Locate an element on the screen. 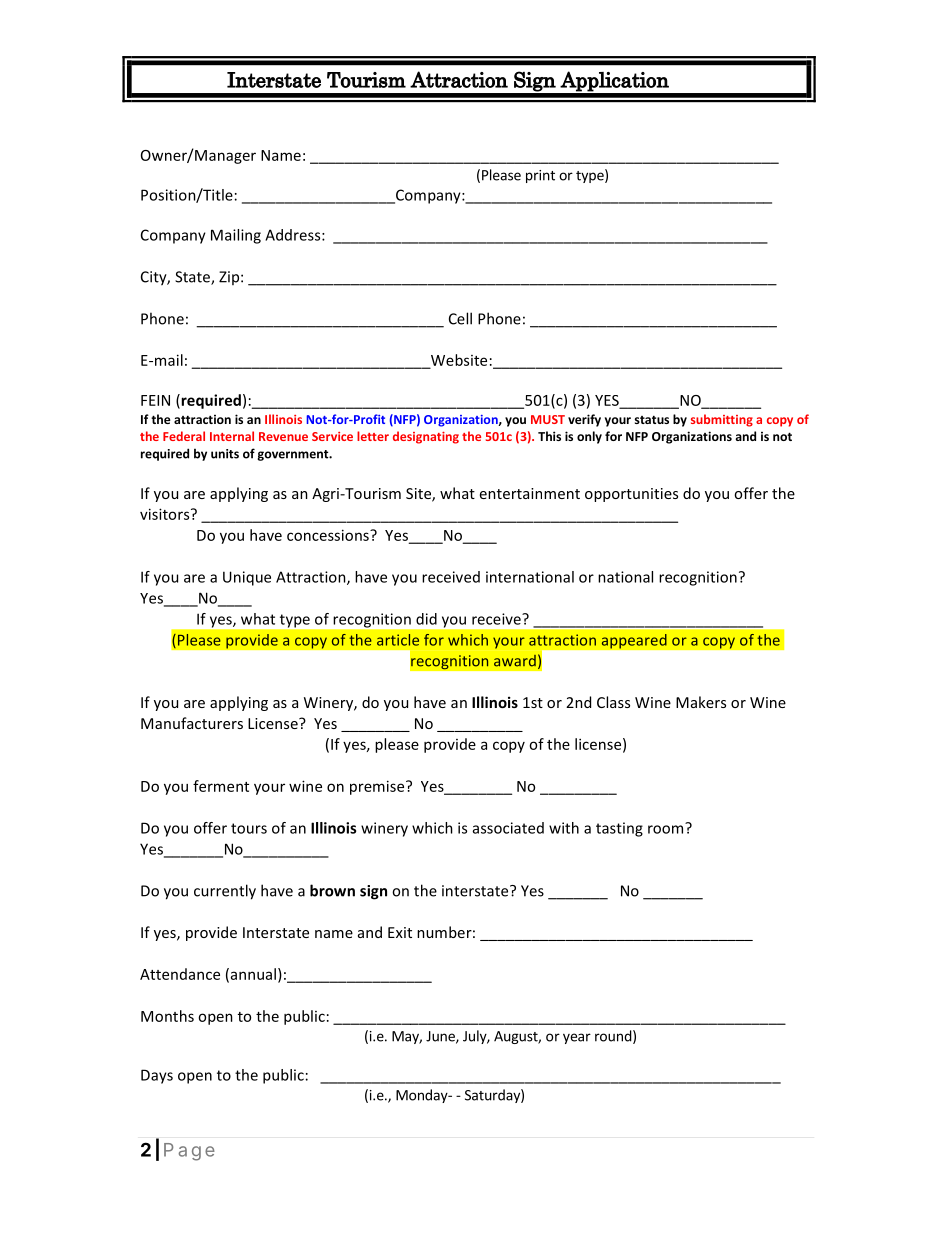 The width and height of the screenshot is (952, 1233). year is located at coordinates (577, 1038).
